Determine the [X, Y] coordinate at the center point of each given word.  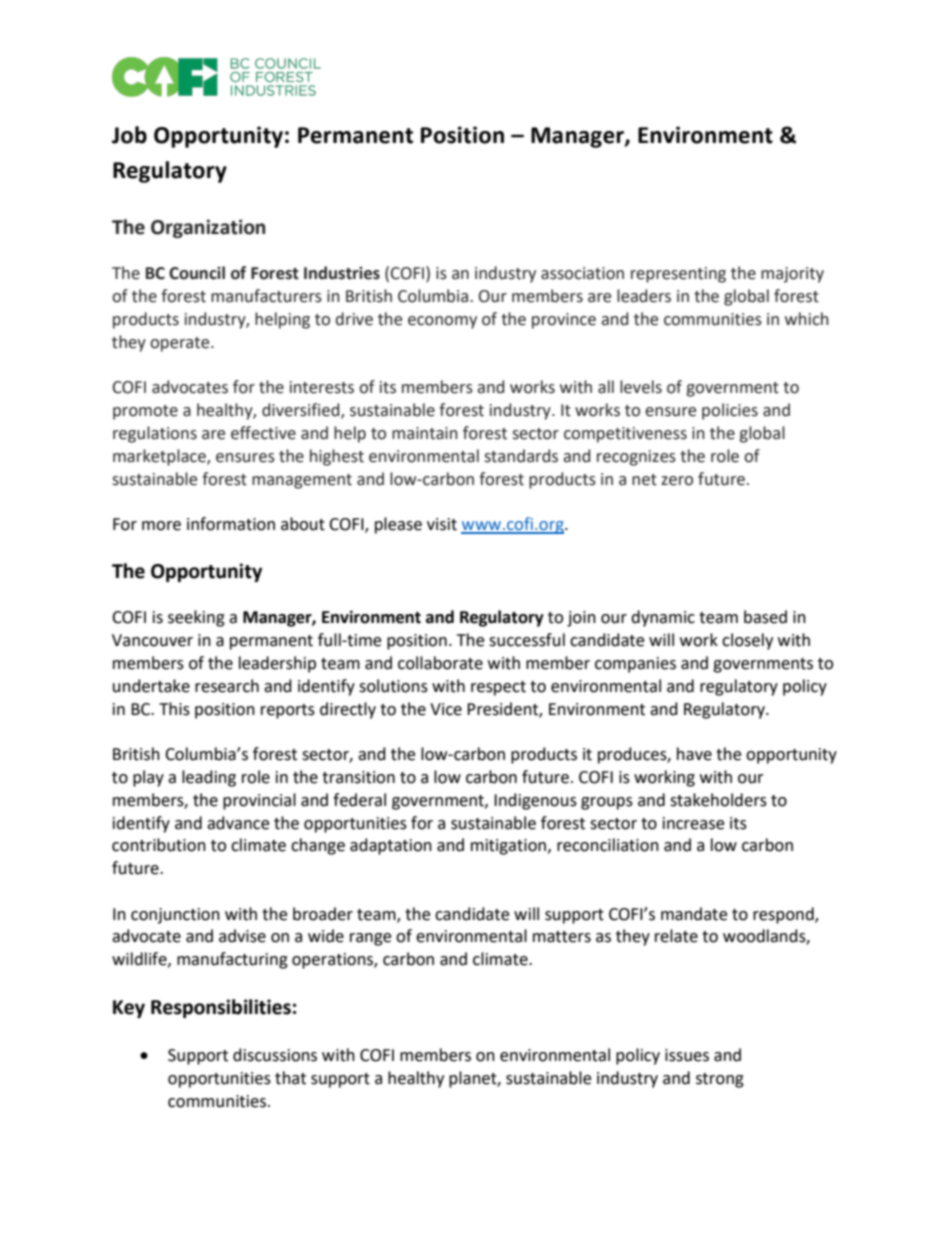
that [290, 1078]
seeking [196, 618]
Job [129, 135]
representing [678, 275]
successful [527, 640]
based [765, 617]
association [582, 273]
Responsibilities [221, 1008]
